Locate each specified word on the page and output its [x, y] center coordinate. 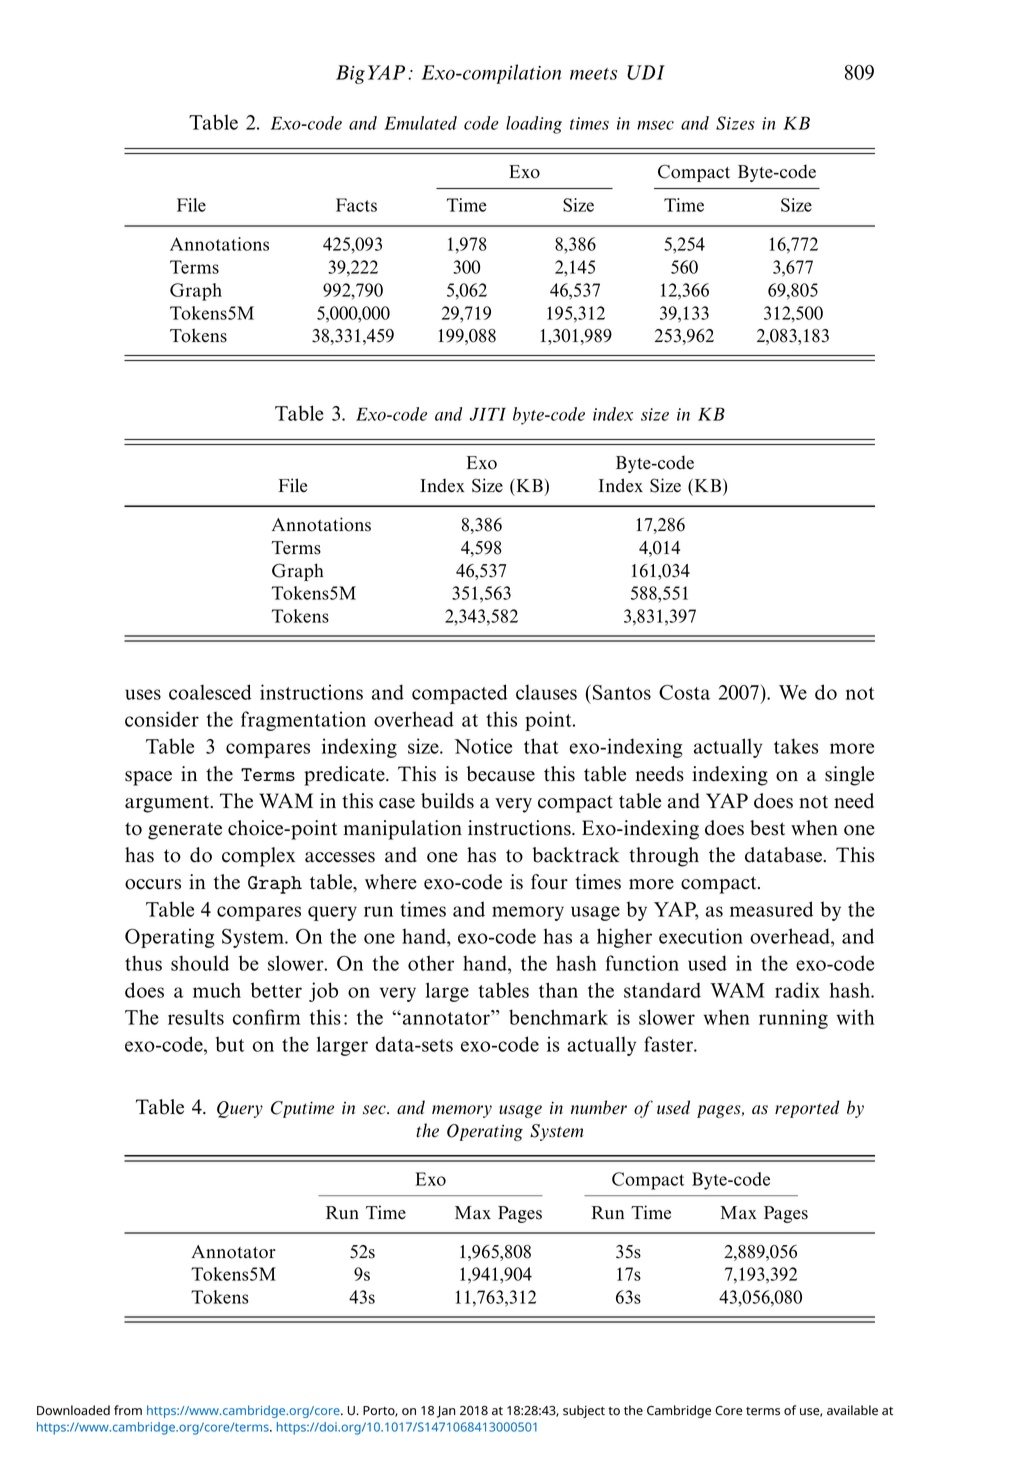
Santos [620, 692]
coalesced [210, 692]
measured [771, 909]
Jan [446, 1412]
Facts [356, 205]
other [431, 963]
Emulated [420, 123]
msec [655, 125]
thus [143, 963]
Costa [684, 692]
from [128, 1410]
